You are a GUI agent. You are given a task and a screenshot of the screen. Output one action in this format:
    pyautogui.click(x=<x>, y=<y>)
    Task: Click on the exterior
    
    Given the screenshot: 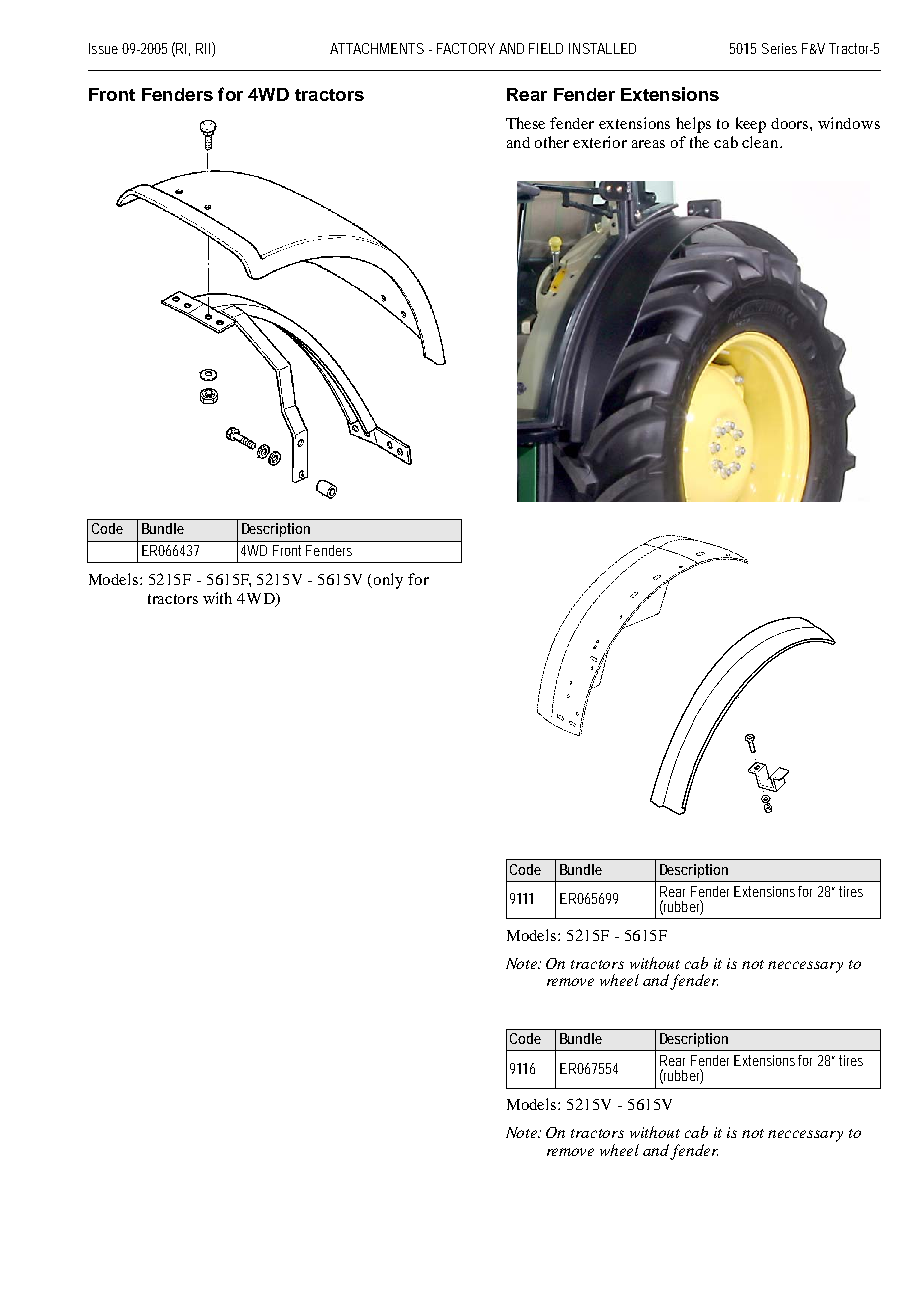 What is the action you would take?
    pyautogui.click(x=600, y=142)
